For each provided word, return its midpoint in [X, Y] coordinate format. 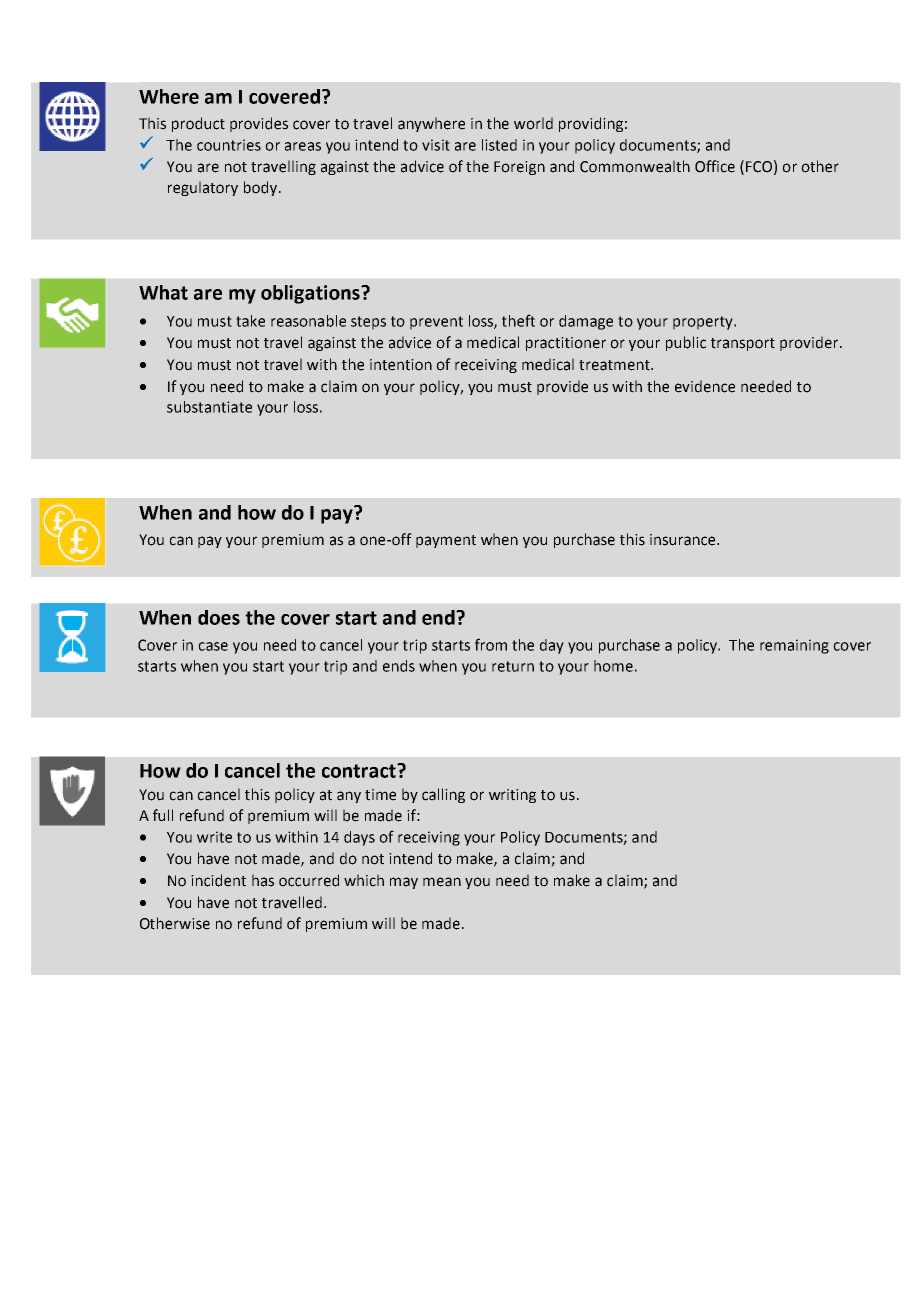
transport [743, 344]
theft [518, 320]
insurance [684, 540]
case [213, 646]
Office [715, 166]
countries [229, 145]
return [513, 666]
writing [512, 796]
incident [218, 880]
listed [499, 145]
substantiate [209, 407]
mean [442, 882]
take [250, 321]
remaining [794, 646]
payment [446, 541]
